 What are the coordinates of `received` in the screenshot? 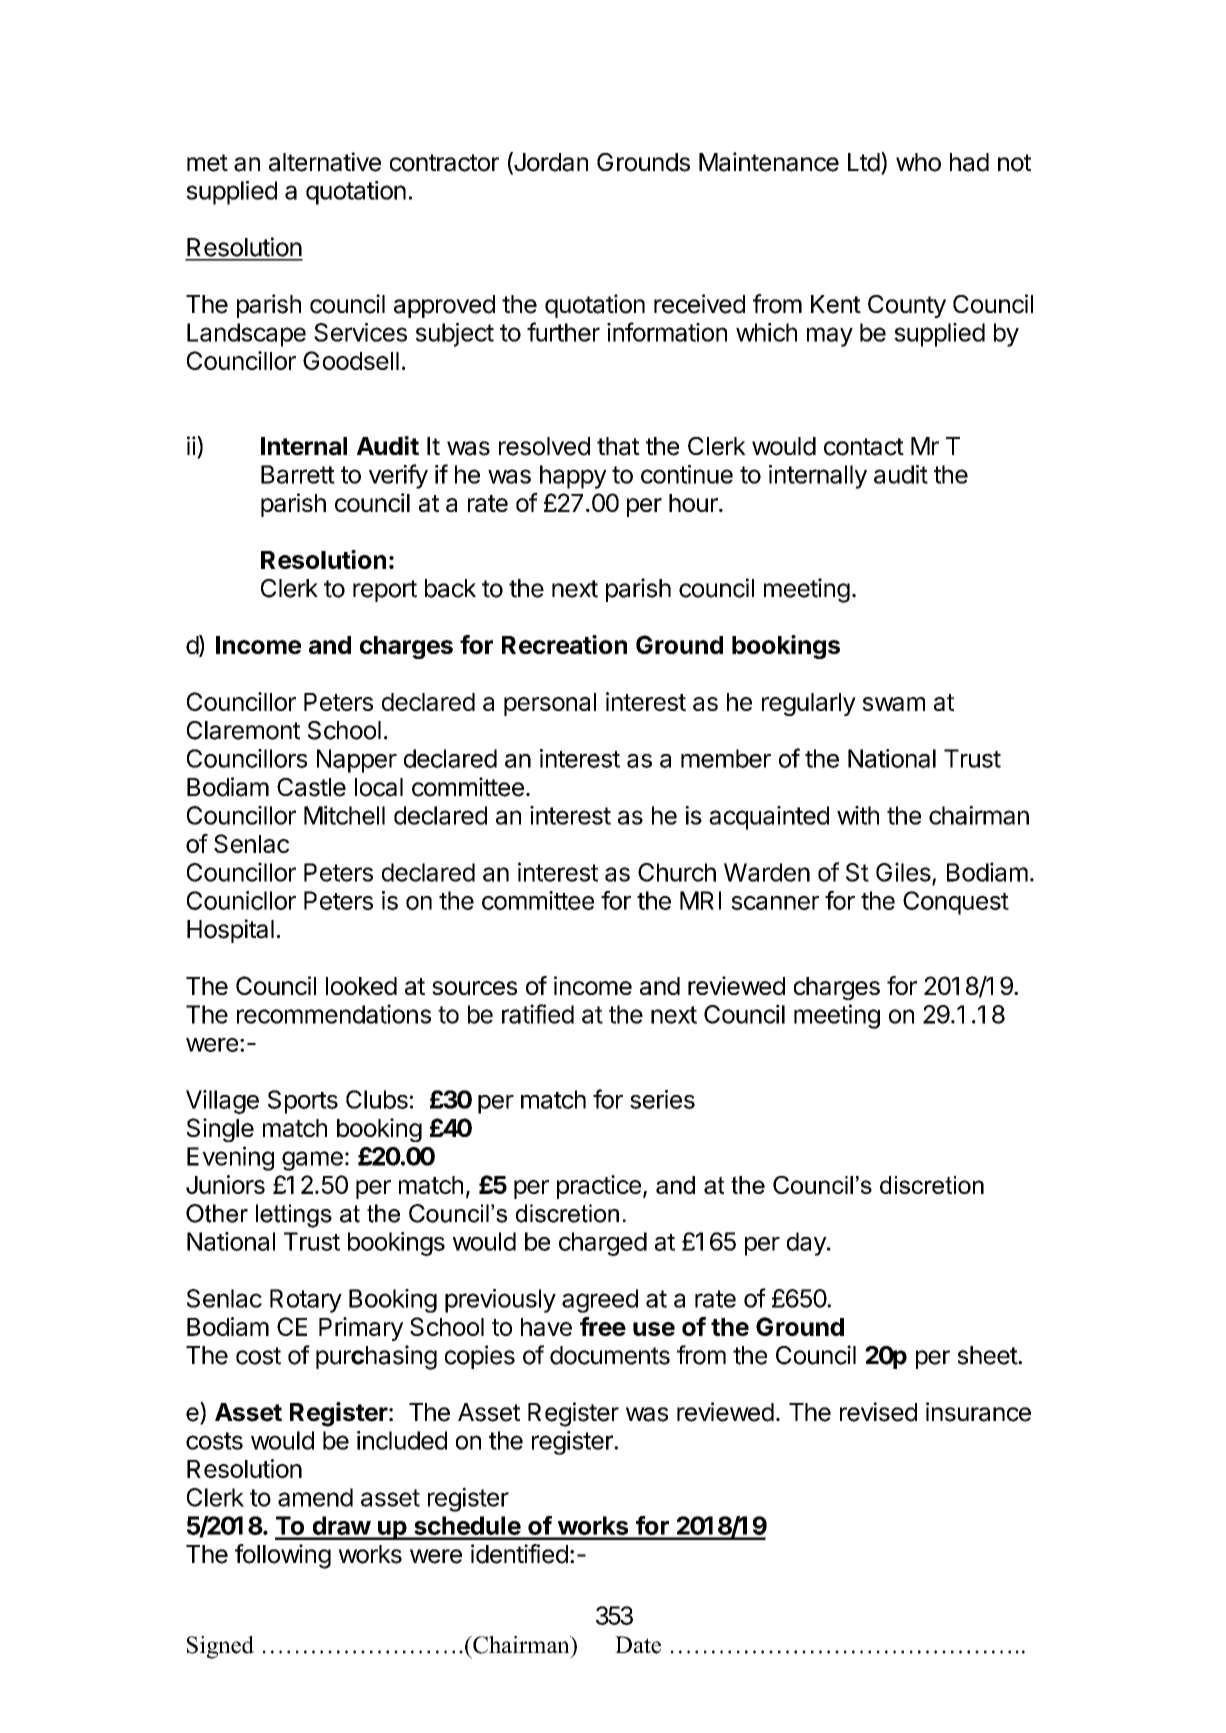 It's located at (699, 304).
